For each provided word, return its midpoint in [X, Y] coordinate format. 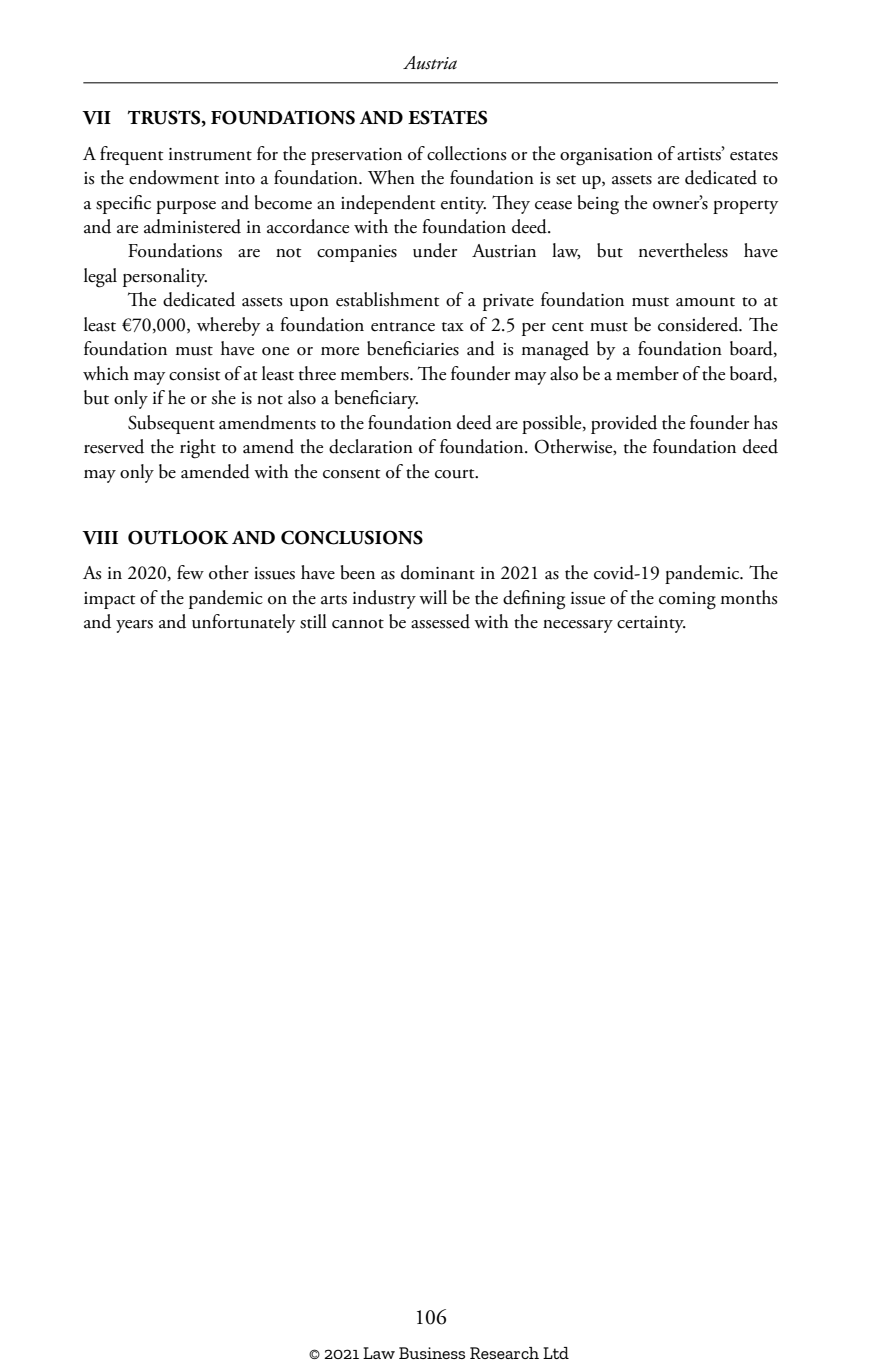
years [134, 626]
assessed [440, 621]
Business [432, 1353]
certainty [651, 624]
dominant [438, 572]
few [190, 572]
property [745, 207]
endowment [174, 177]
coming [687, 601]
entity [463, 205]
